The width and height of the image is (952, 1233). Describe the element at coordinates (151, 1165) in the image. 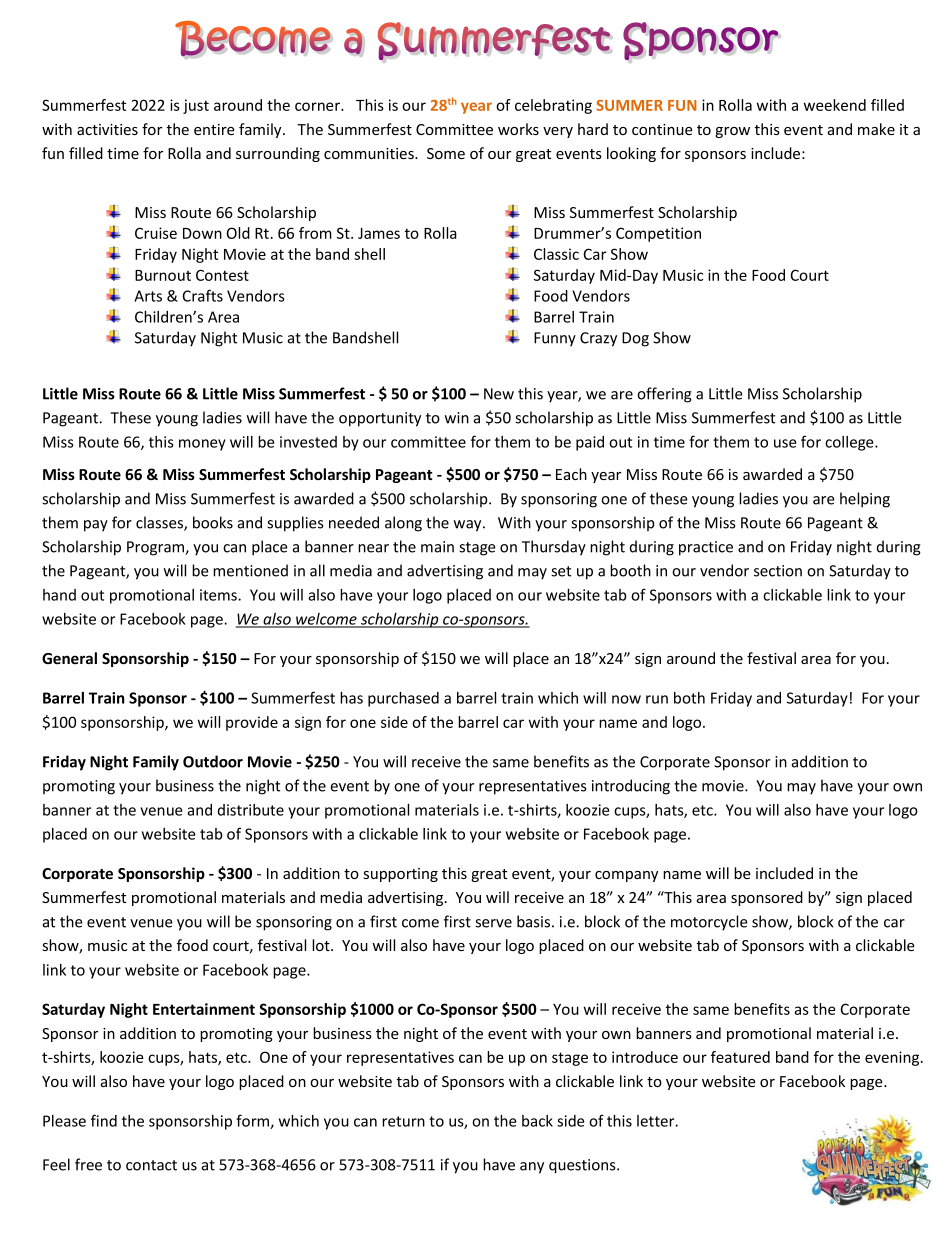

I see `contact` at that location.
